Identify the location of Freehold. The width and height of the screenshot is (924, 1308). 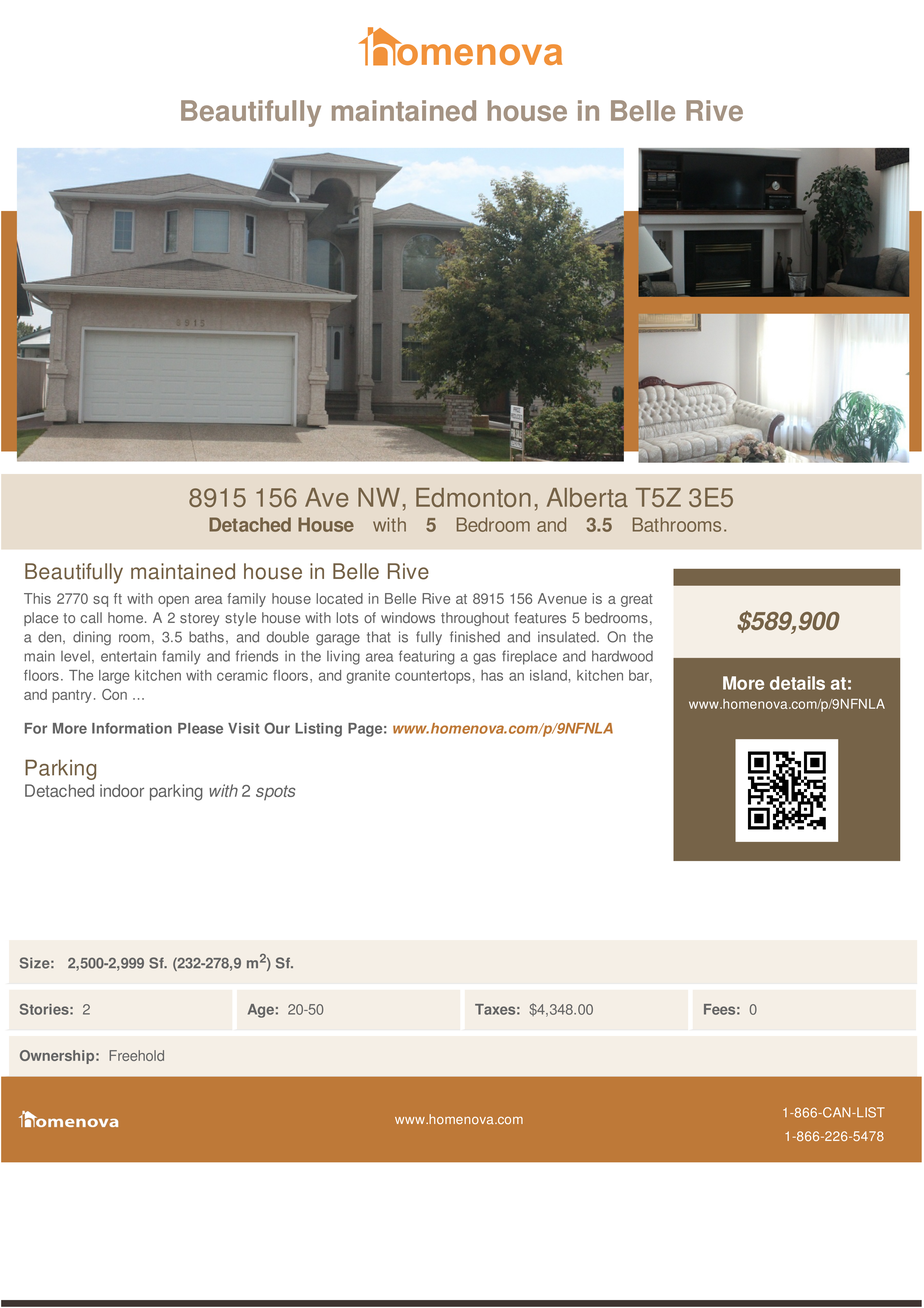
(136, 1055).
